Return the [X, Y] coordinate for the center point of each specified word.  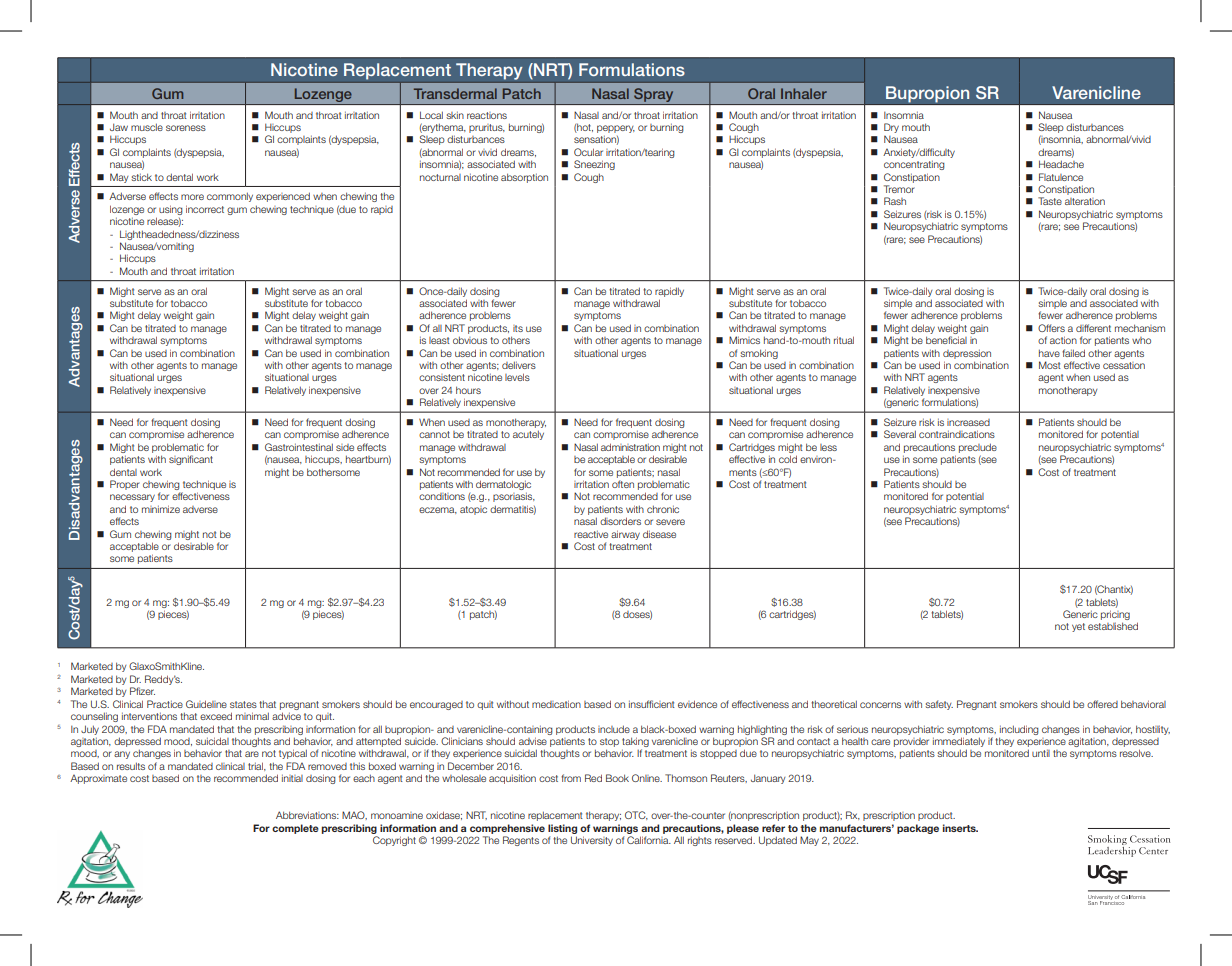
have [1049, 353]
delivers [519, 365]
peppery [616, 129]
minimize [161, 509]
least [439, 340]
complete [295, 829]
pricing [1115, 616]
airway [625, 535]
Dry [891, 128]
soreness [186, 128]
